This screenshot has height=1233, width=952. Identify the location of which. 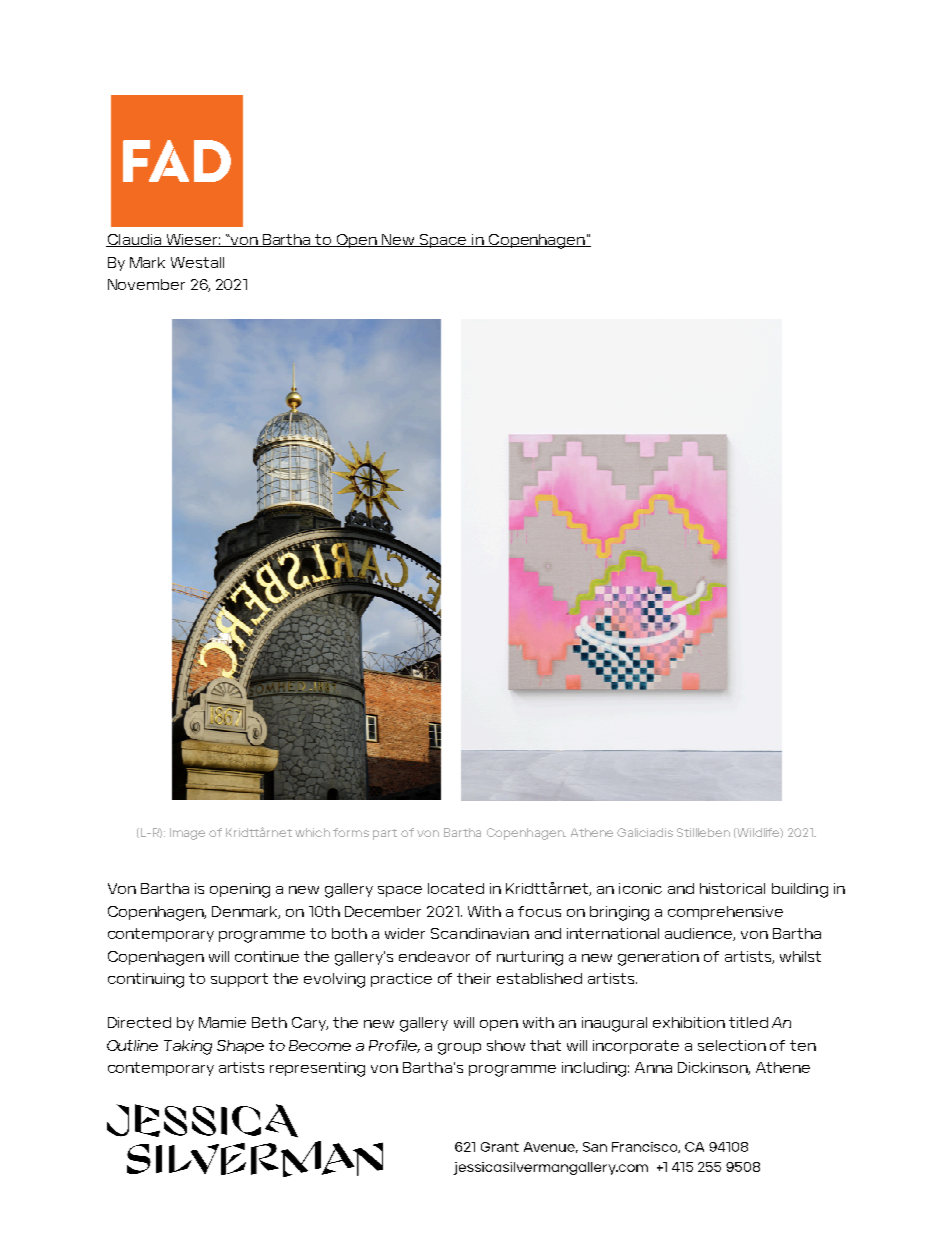
(312, 832).
